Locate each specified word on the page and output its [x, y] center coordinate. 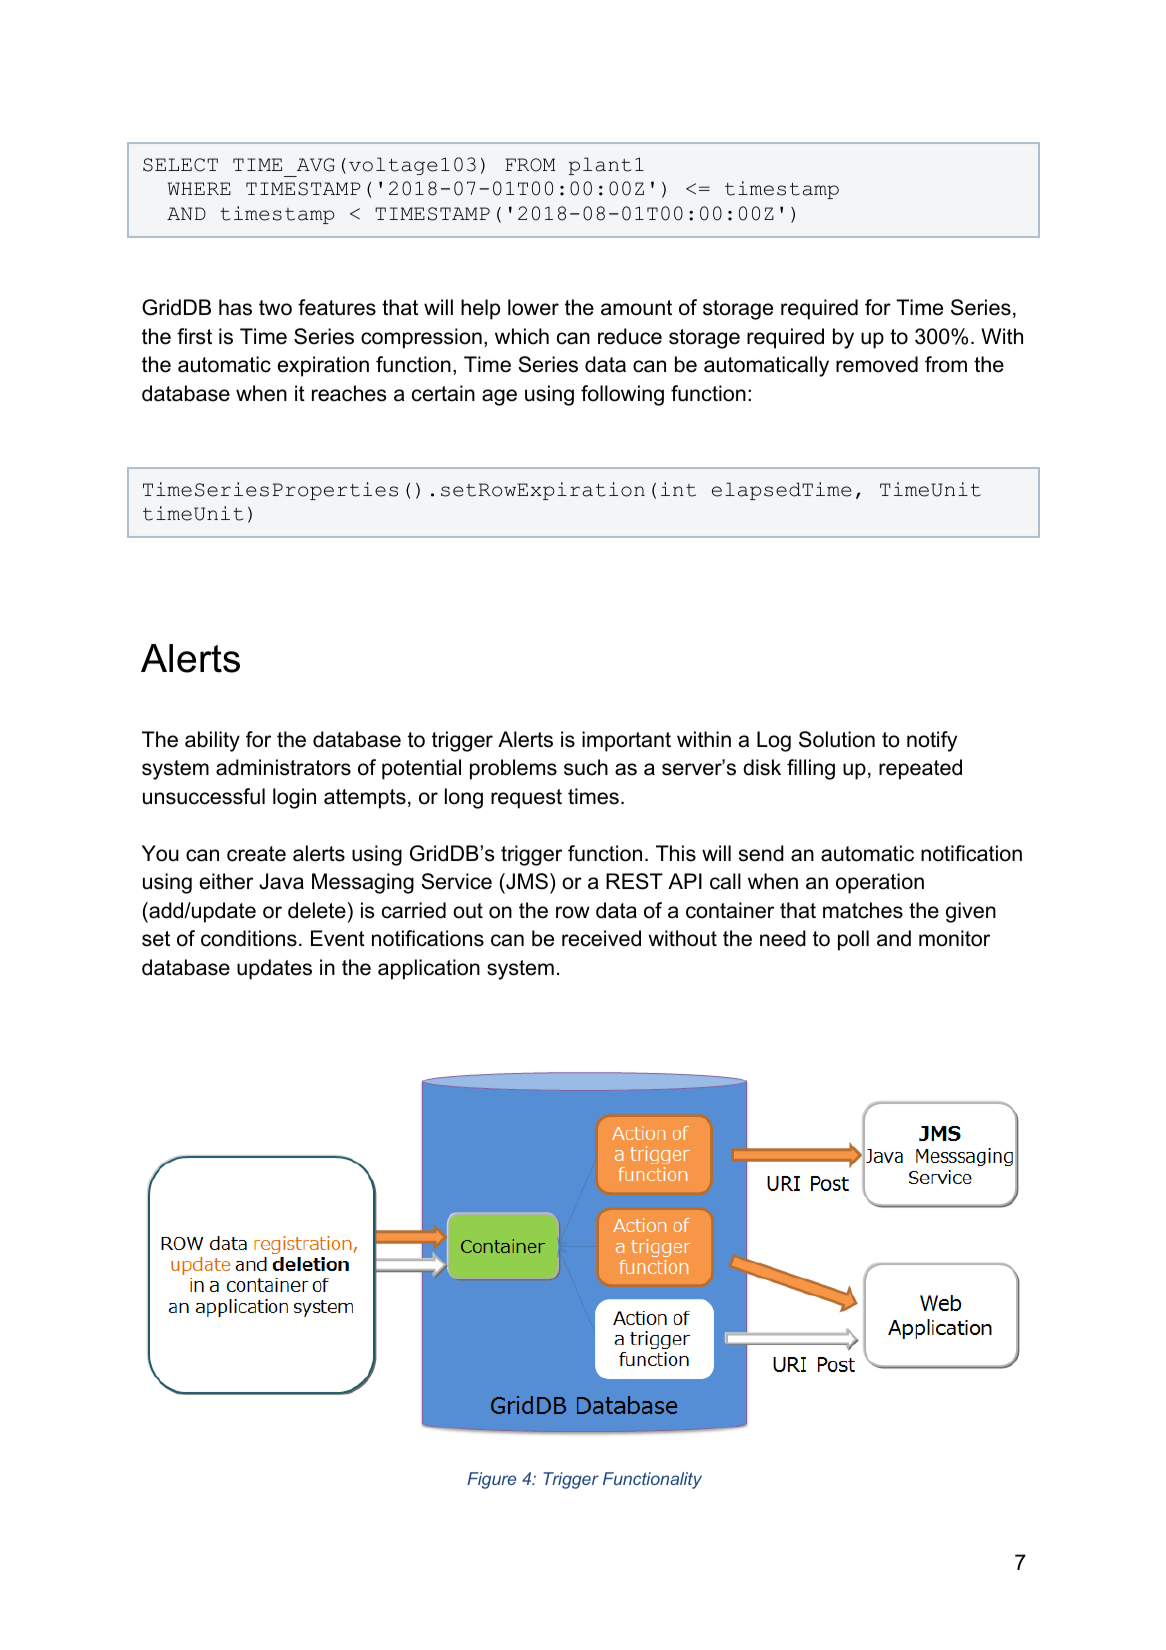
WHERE [199, 188]
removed [877, 364]
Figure [491, 1480]
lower [533, 307]
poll [853, 940]
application [429, 969]
